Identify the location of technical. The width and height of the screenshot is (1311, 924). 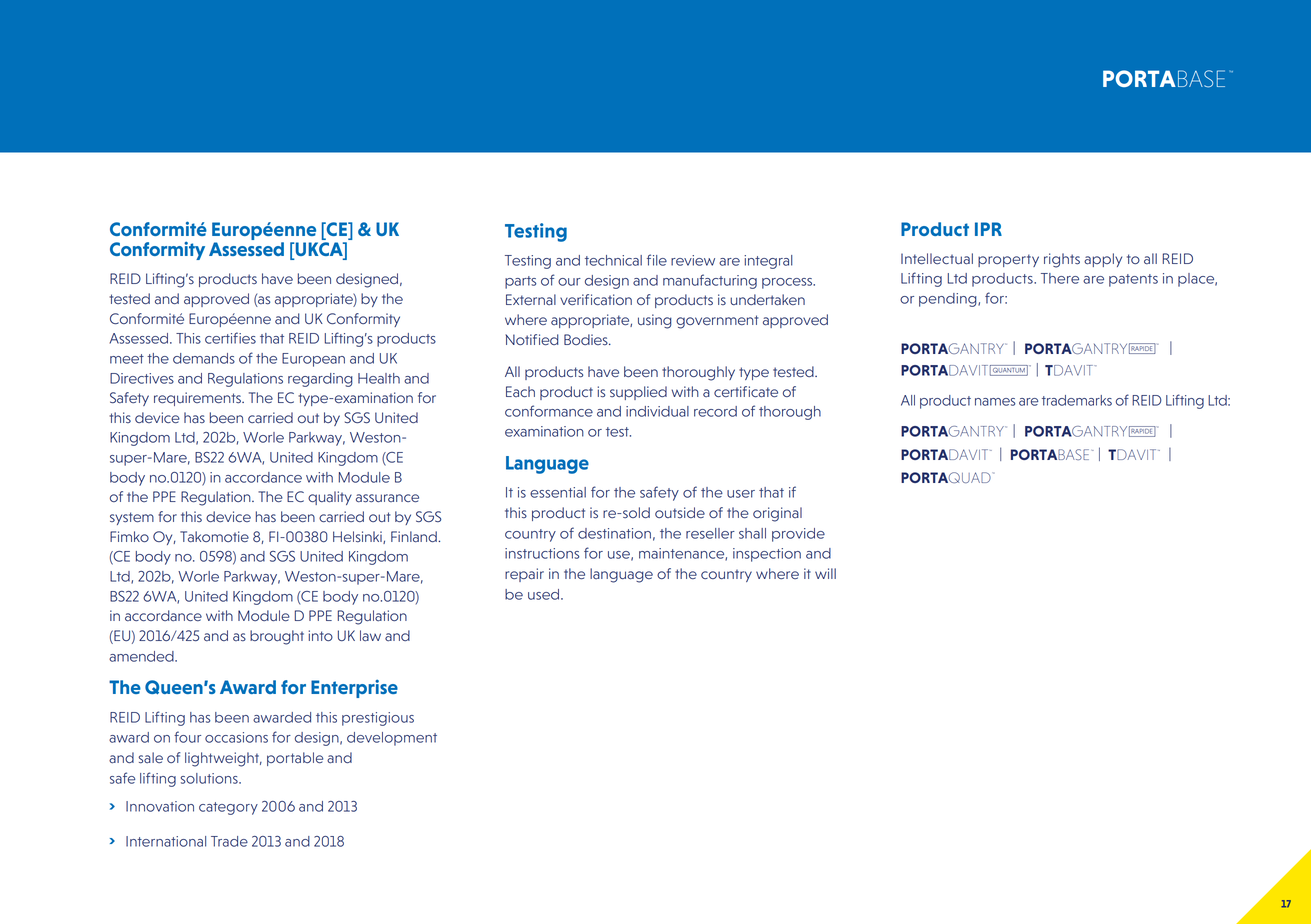
(613, 260).
